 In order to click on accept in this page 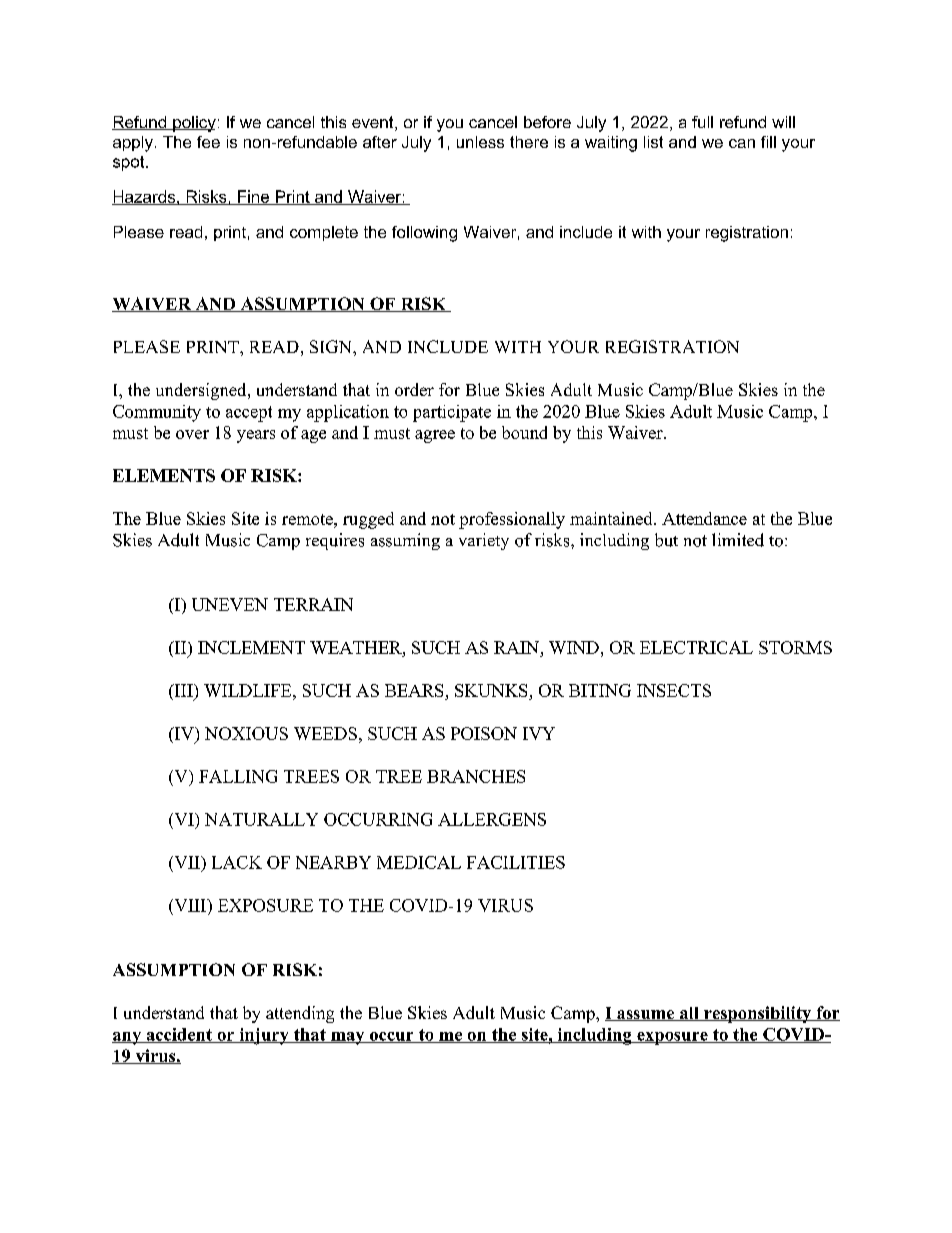, I will do `click(249, 414)`.
